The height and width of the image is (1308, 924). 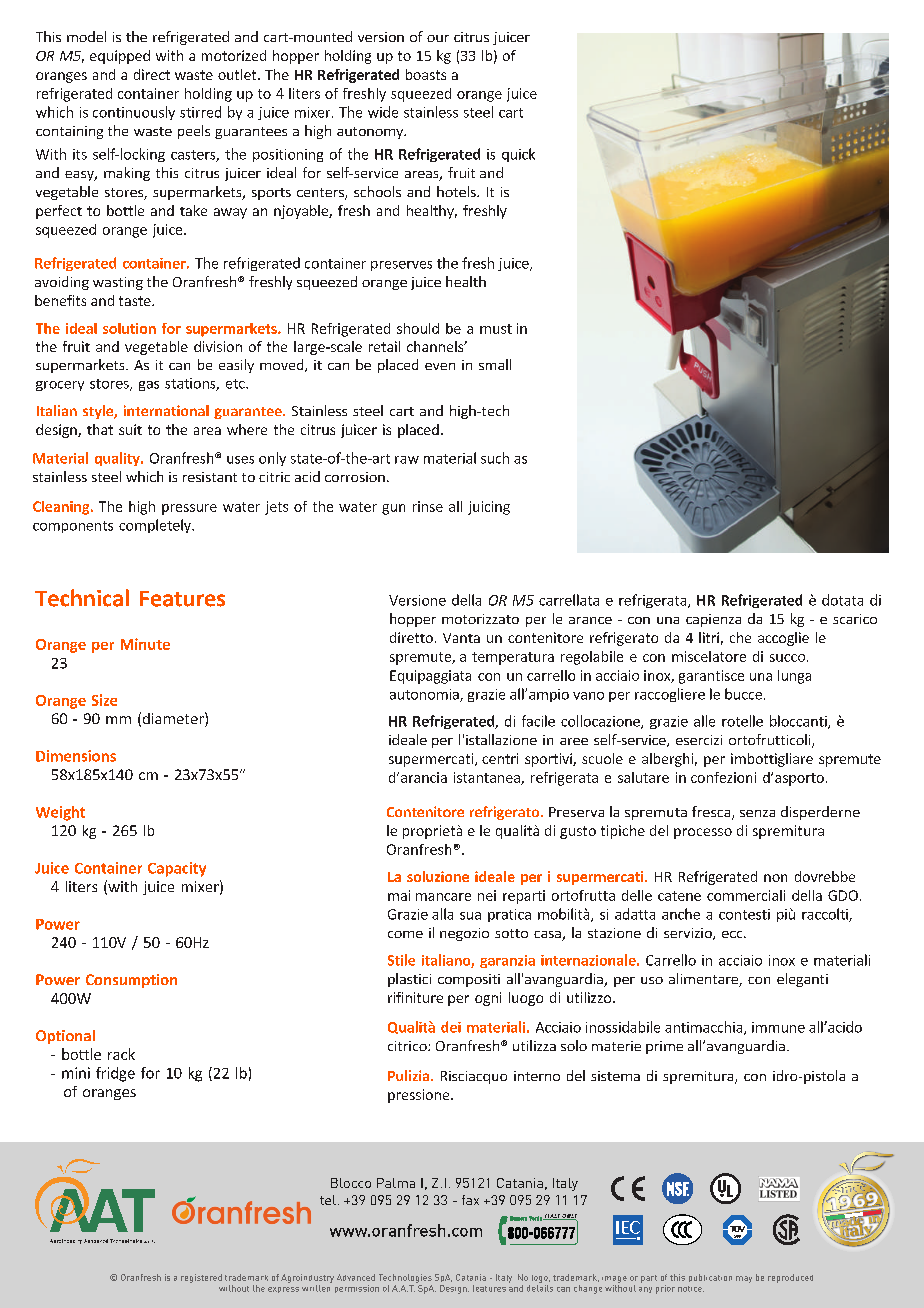 What do you see at coordinates (712, 813) in the image?
I see `fresca` at bounding box center [712, 813].
